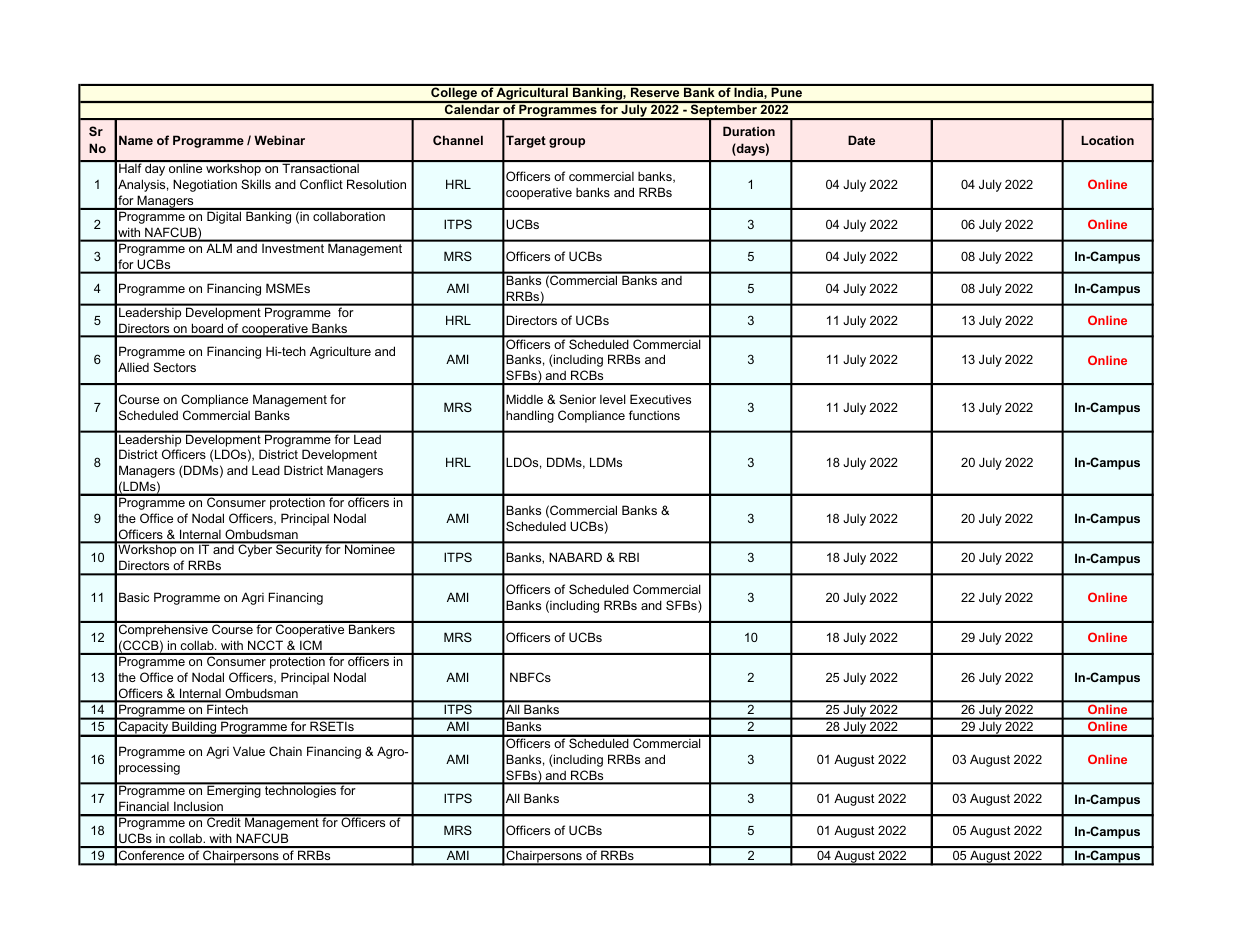 The height and width of the screenshot is (952, 1233). I want to click on RBI, so click(629, 557).
